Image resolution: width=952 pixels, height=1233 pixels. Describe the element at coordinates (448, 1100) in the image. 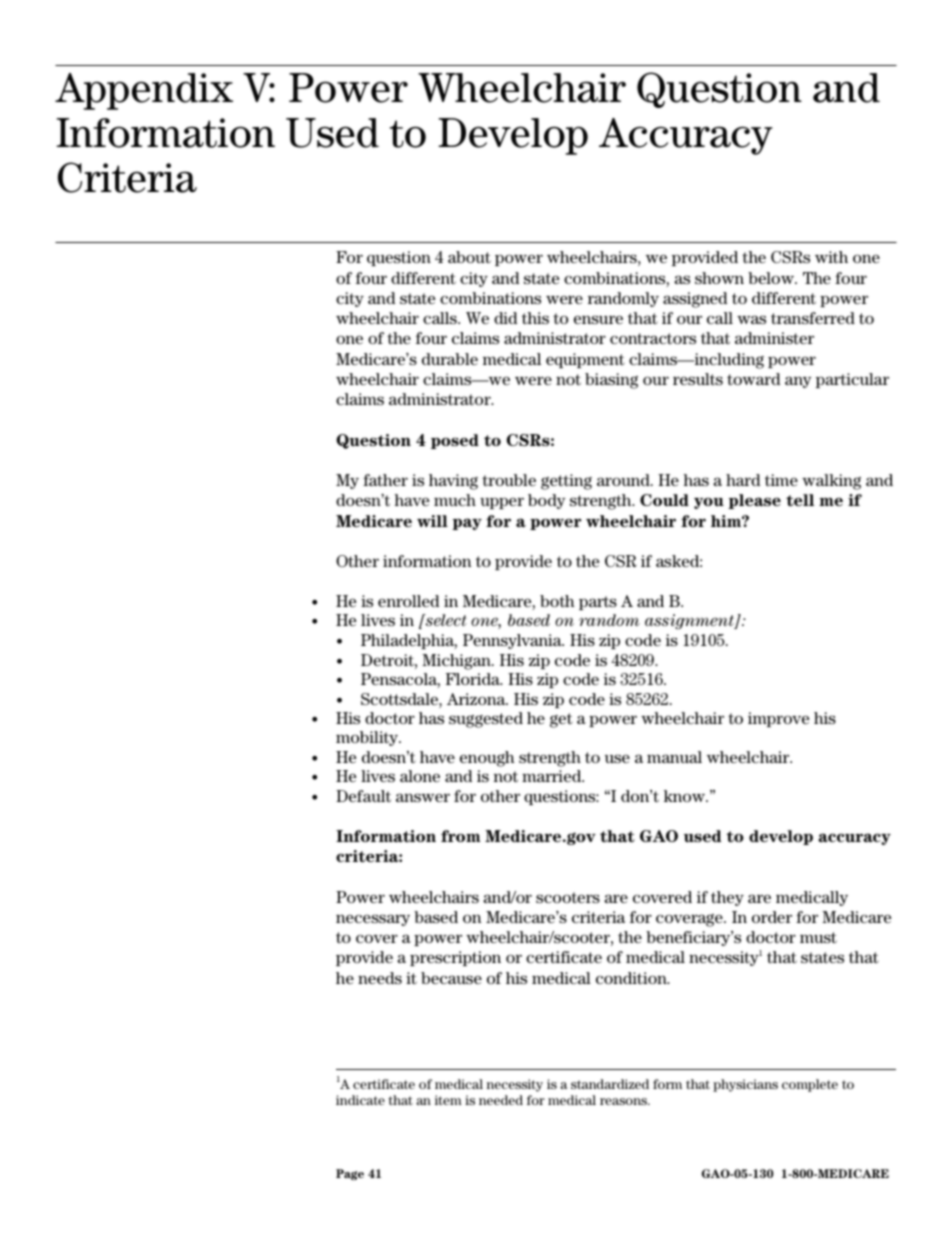

I see `item` at that location.
